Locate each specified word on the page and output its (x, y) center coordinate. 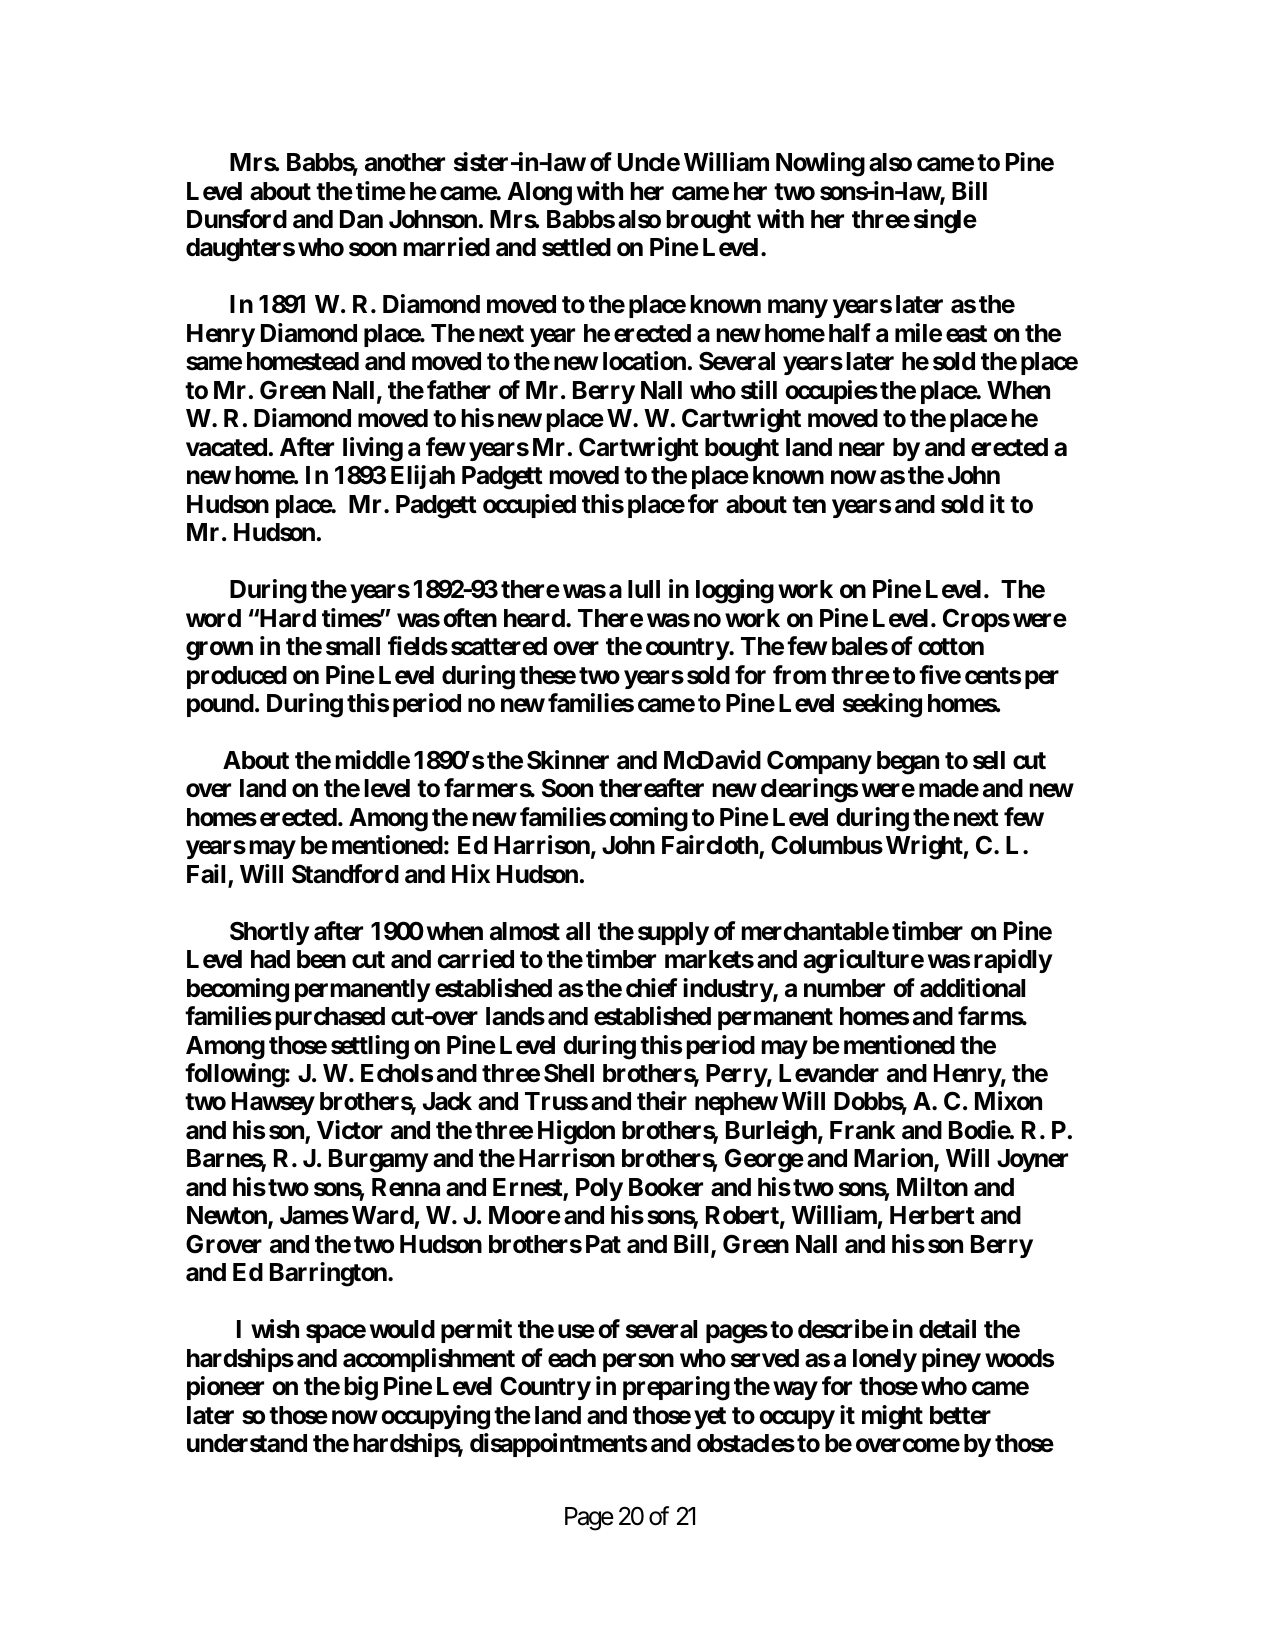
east (966, 334)
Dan (361, 219)
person (638, 1362)
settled (576, 247)
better (960, 1415)
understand (247, 1443)
